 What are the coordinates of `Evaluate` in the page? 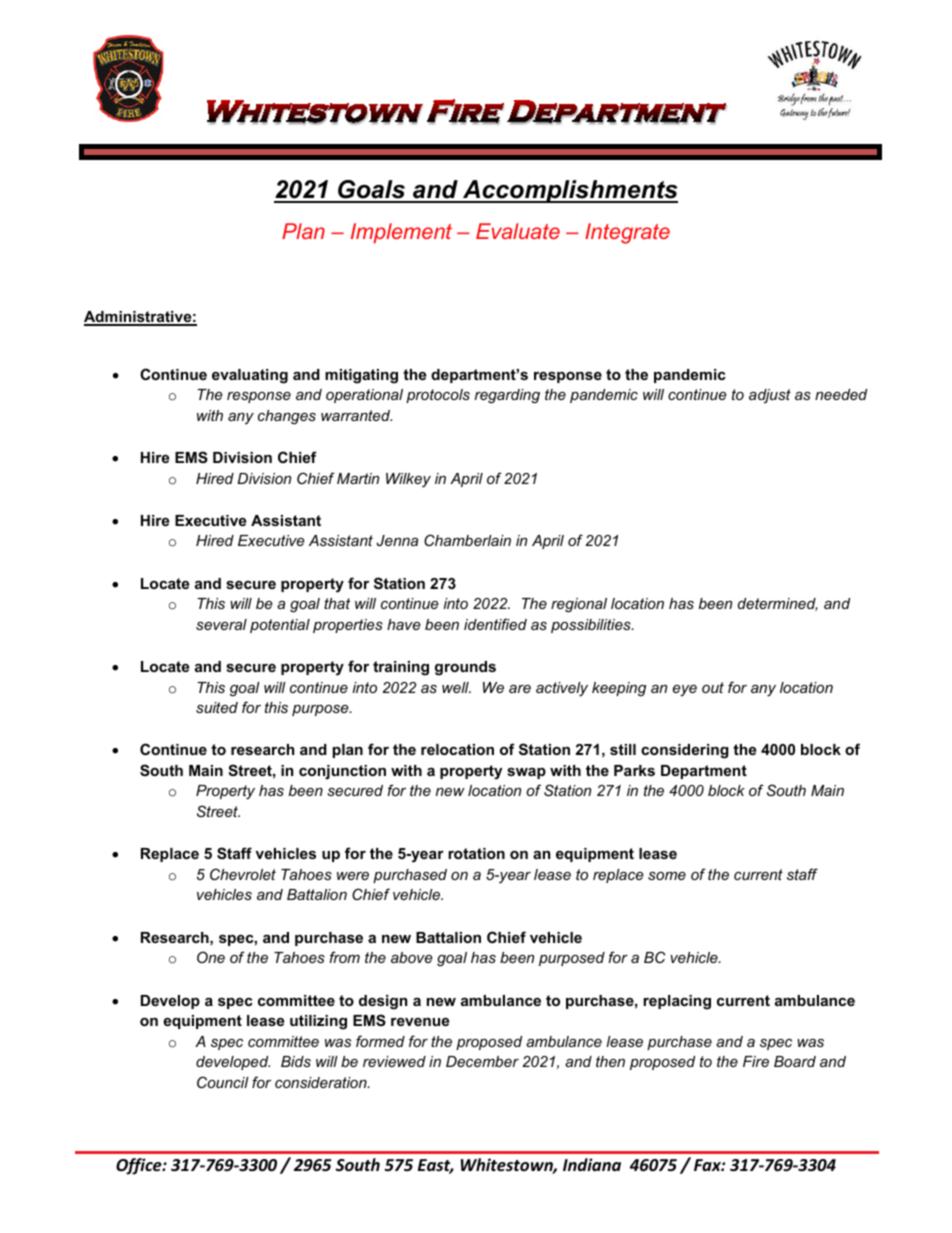 It's located at (518, 231).
